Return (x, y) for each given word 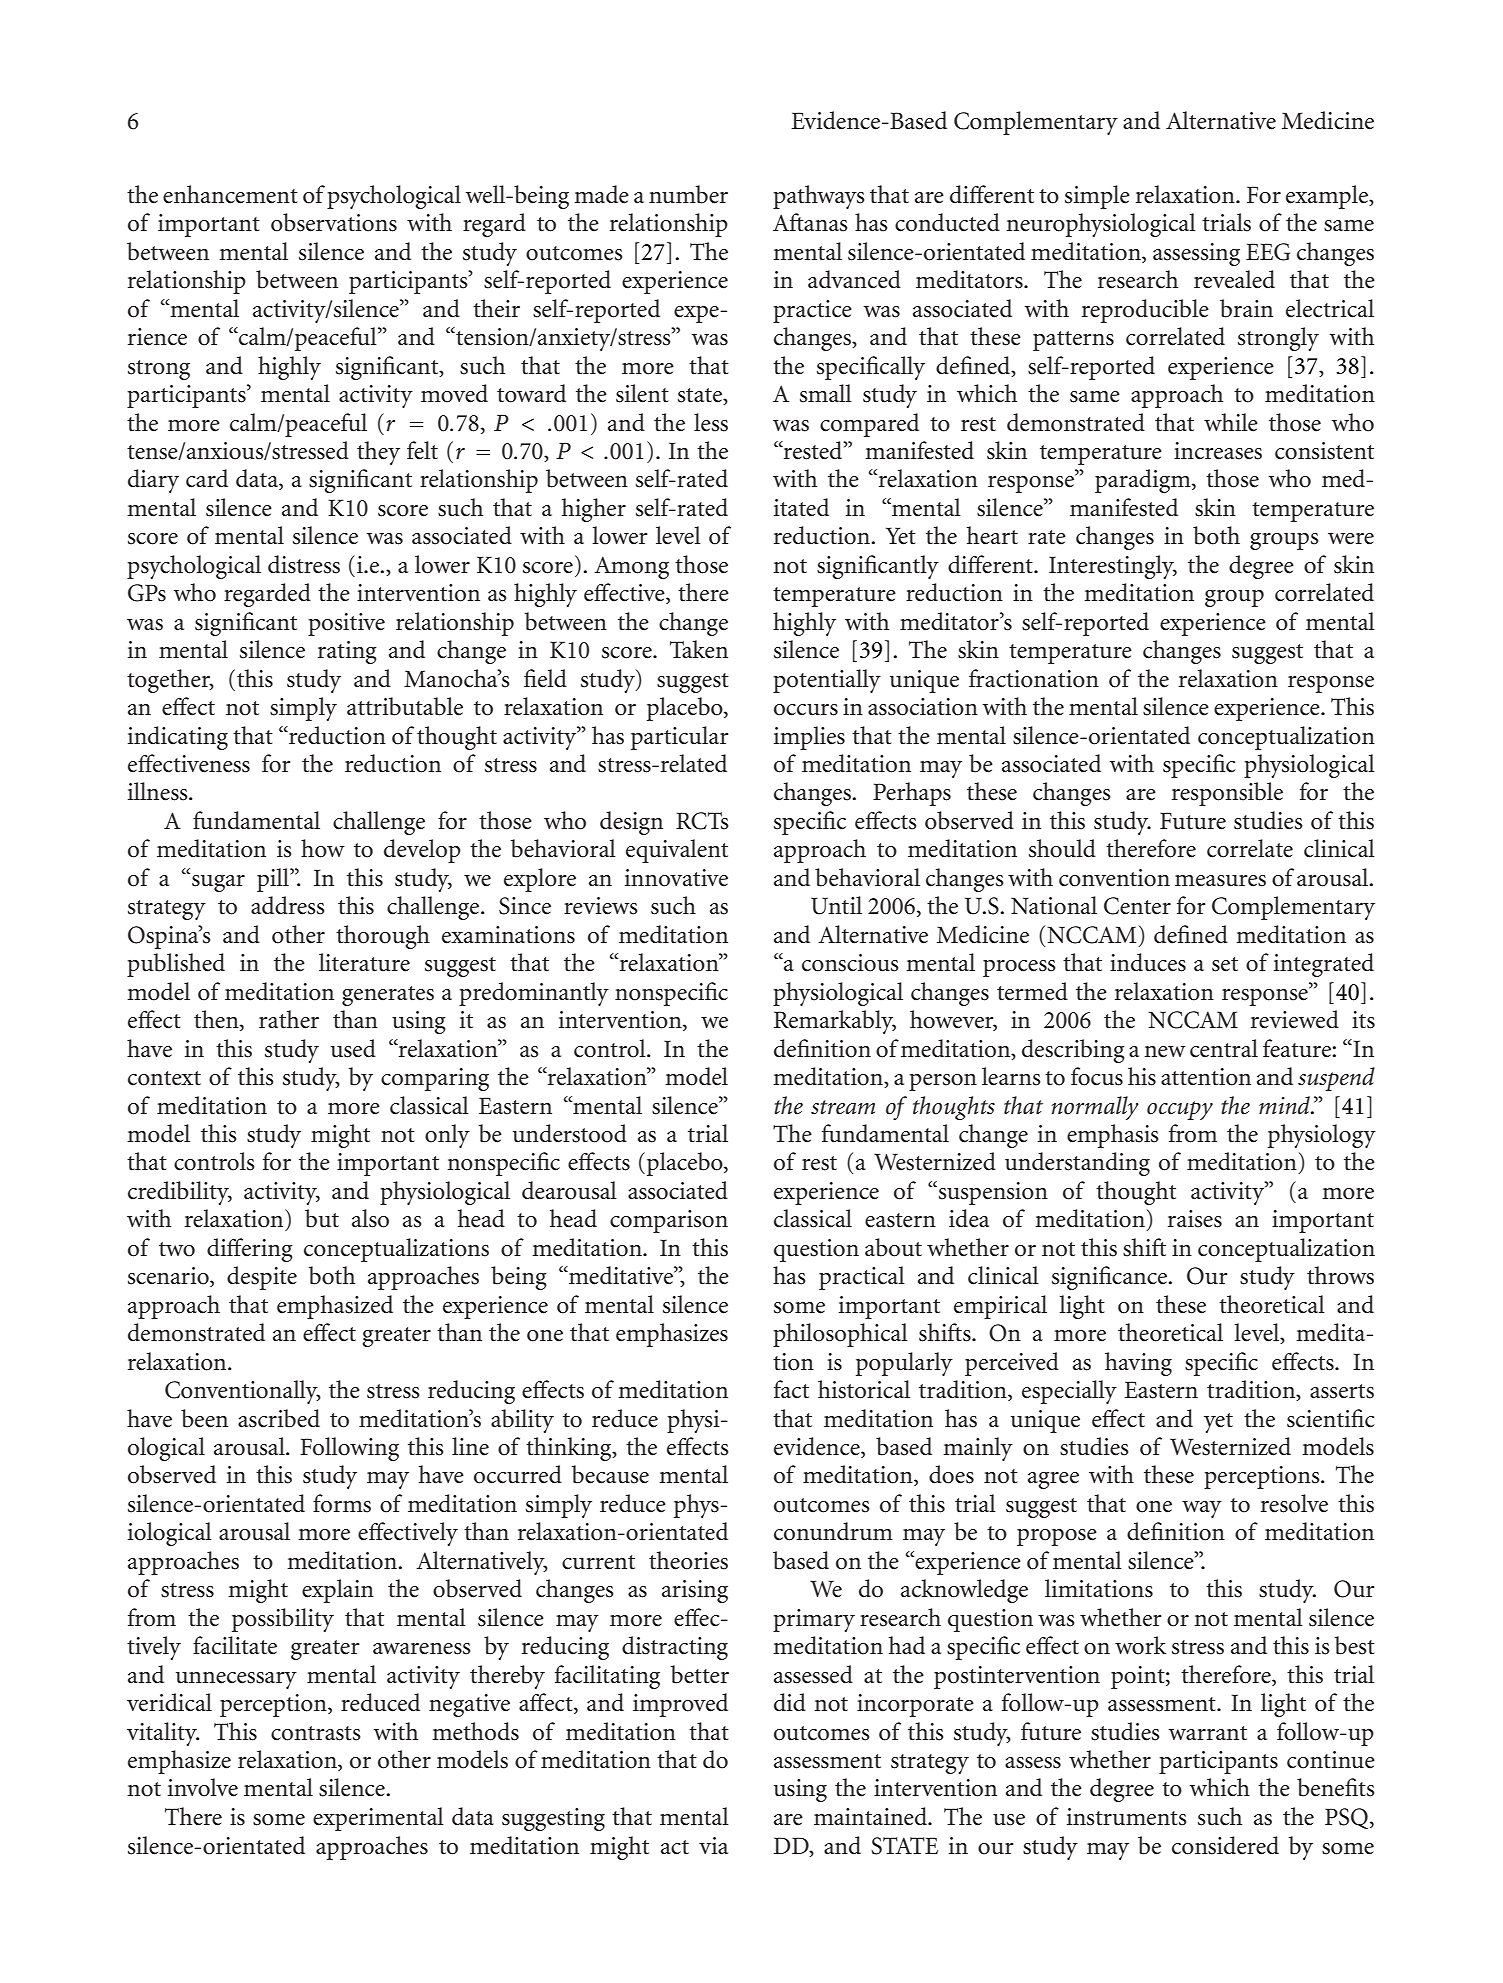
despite (262, 1278)
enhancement (230, 194)
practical (862, 1278)
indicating (178, 738)
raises (1195, 1219)
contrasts (316, 1733)
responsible (1227, 794)
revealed (1234, 279)
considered (1225, 1845)
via (713, 1846)
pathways (819, 197)
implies (809, 738)
